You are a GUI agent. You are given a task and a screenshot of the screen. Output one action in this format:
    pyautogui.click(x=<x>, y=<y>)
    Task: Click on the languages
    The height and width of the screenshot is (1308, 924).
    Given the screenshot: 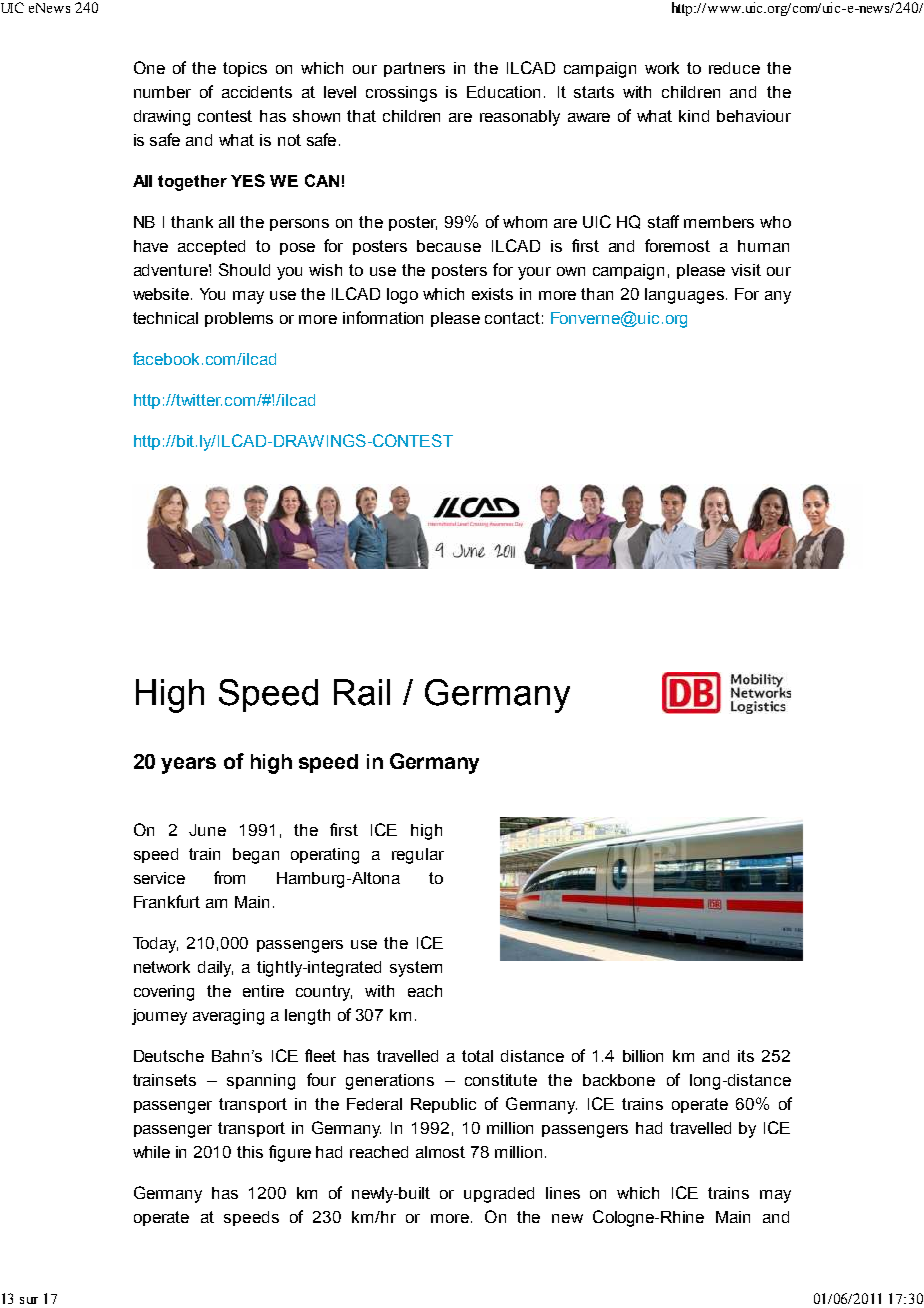 What is the action you would take?
    pyautogui.click(x=684, y=296)
